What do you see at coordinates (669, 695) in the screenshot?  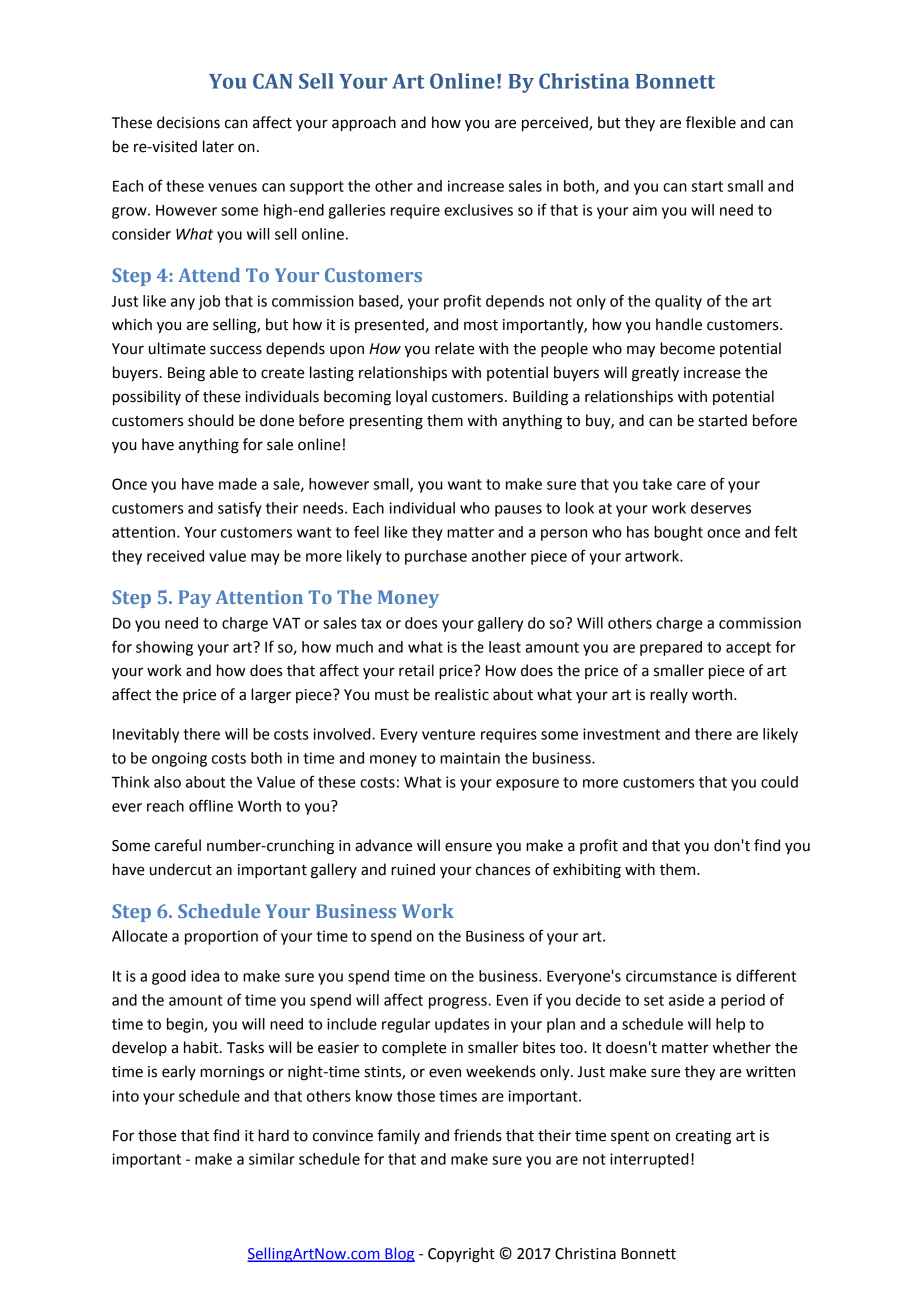 I see `really` at bounding box center [669, 695].
